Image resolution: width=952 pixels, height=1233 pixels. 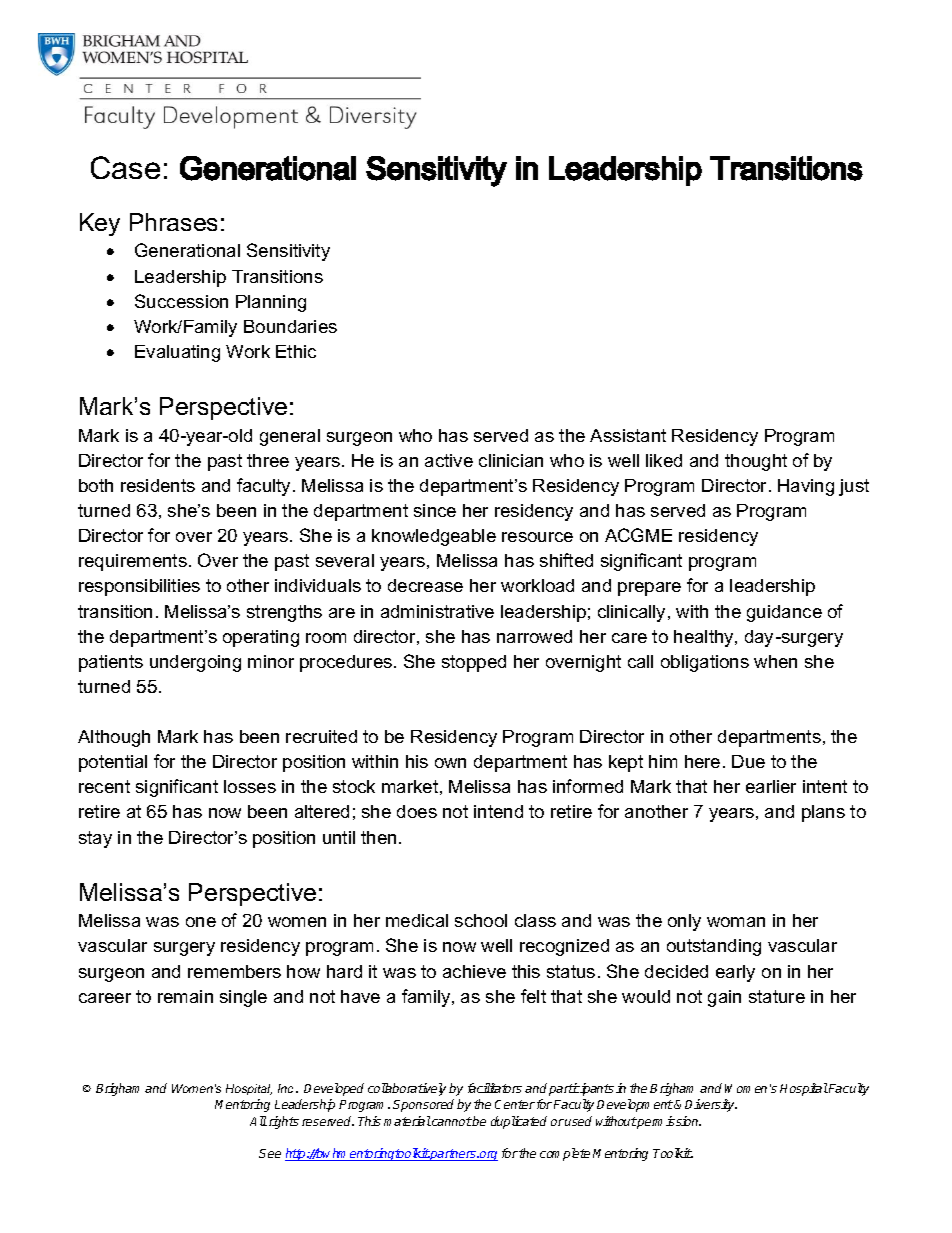 What do you see at coordinates (270, 1153) in the page?
I see `See` at bounding box center [270, 1153].
